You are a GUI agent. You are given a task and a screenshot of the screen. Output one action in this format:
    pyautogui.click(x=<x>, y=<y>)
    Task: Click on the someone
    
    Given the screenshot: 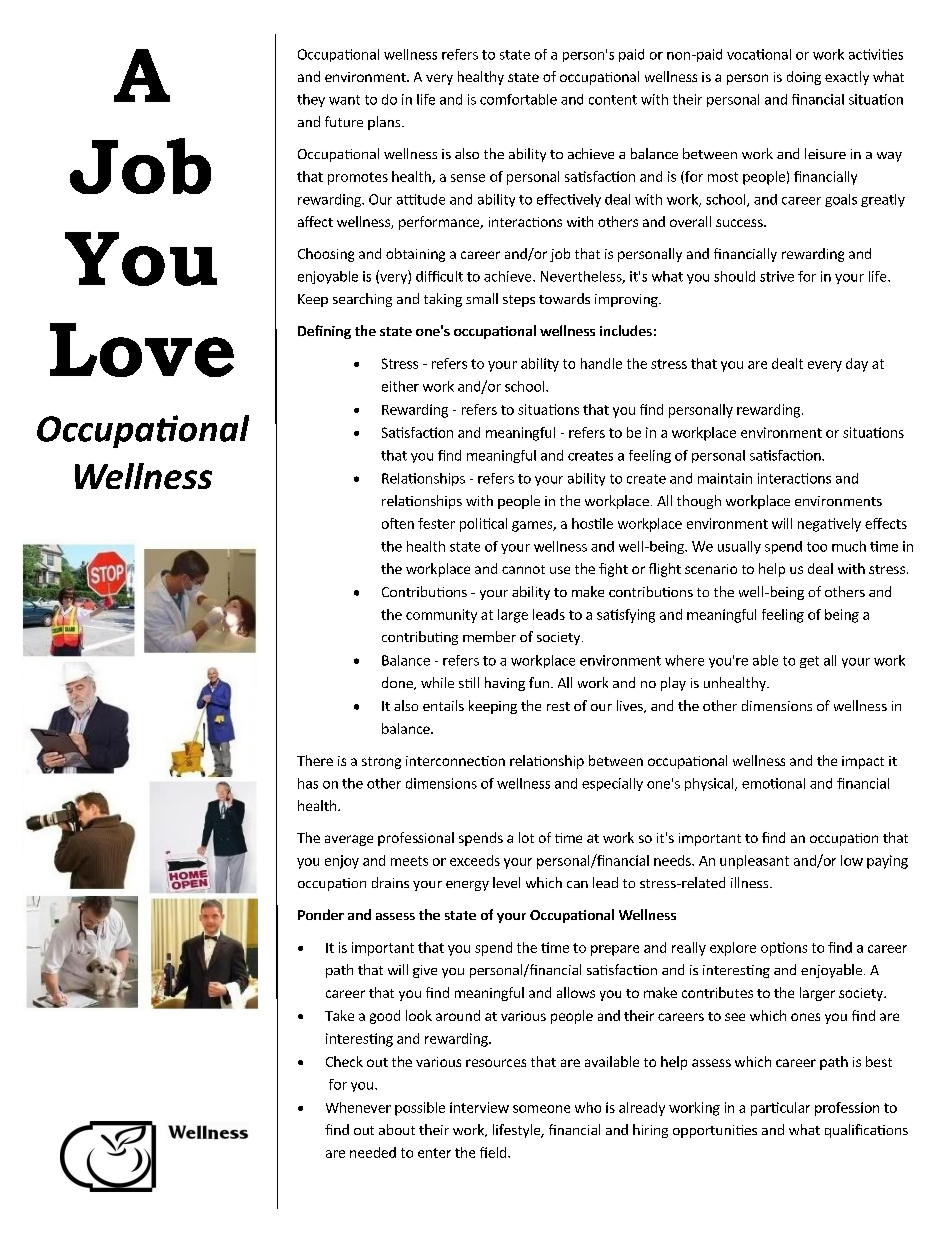 What is the action you would take?
    pyautogui.click(x=541, y=1109)
